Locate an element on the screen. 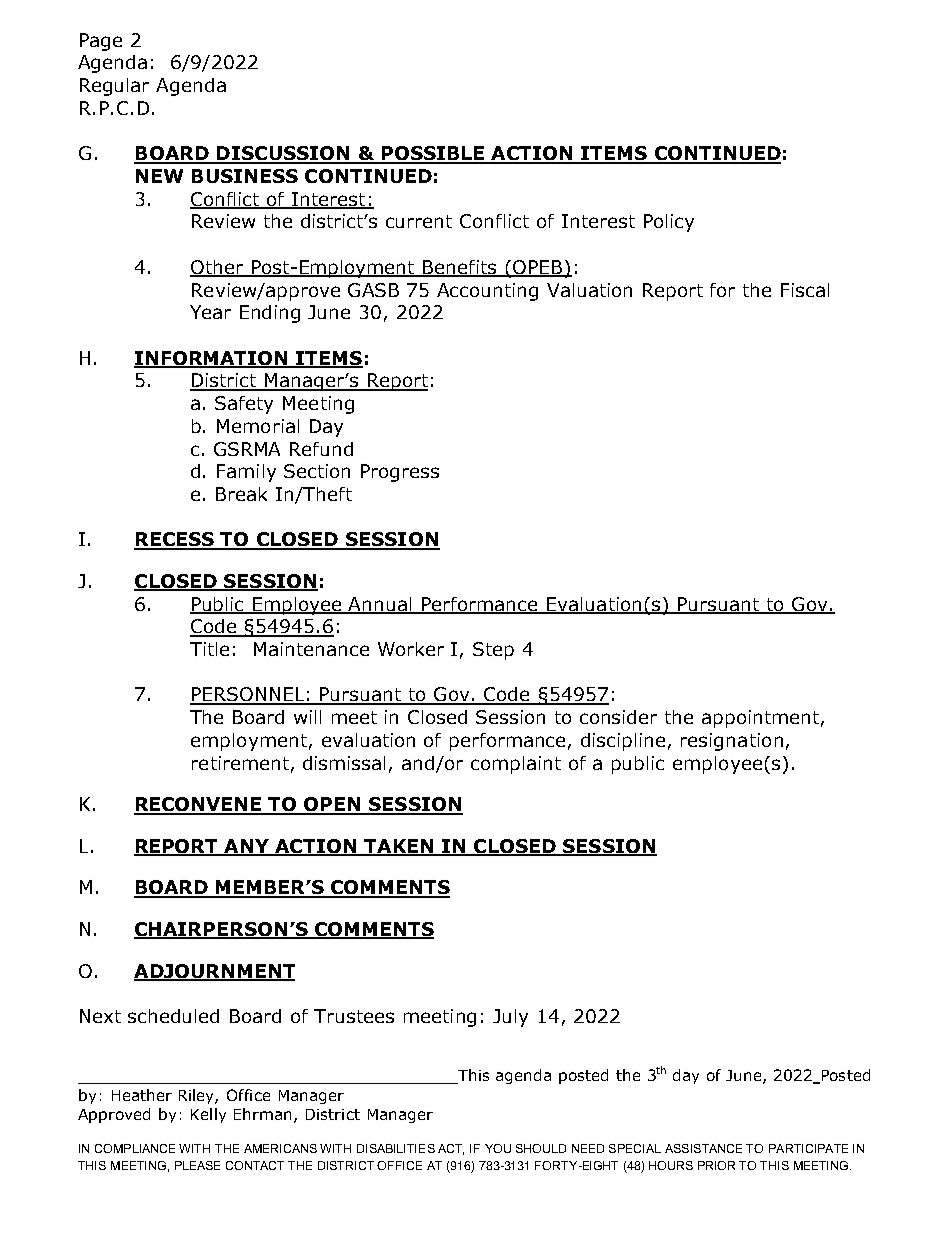 This screenshot has height=1233, width=952. Fiscal is located at coordinates (805, 290).
